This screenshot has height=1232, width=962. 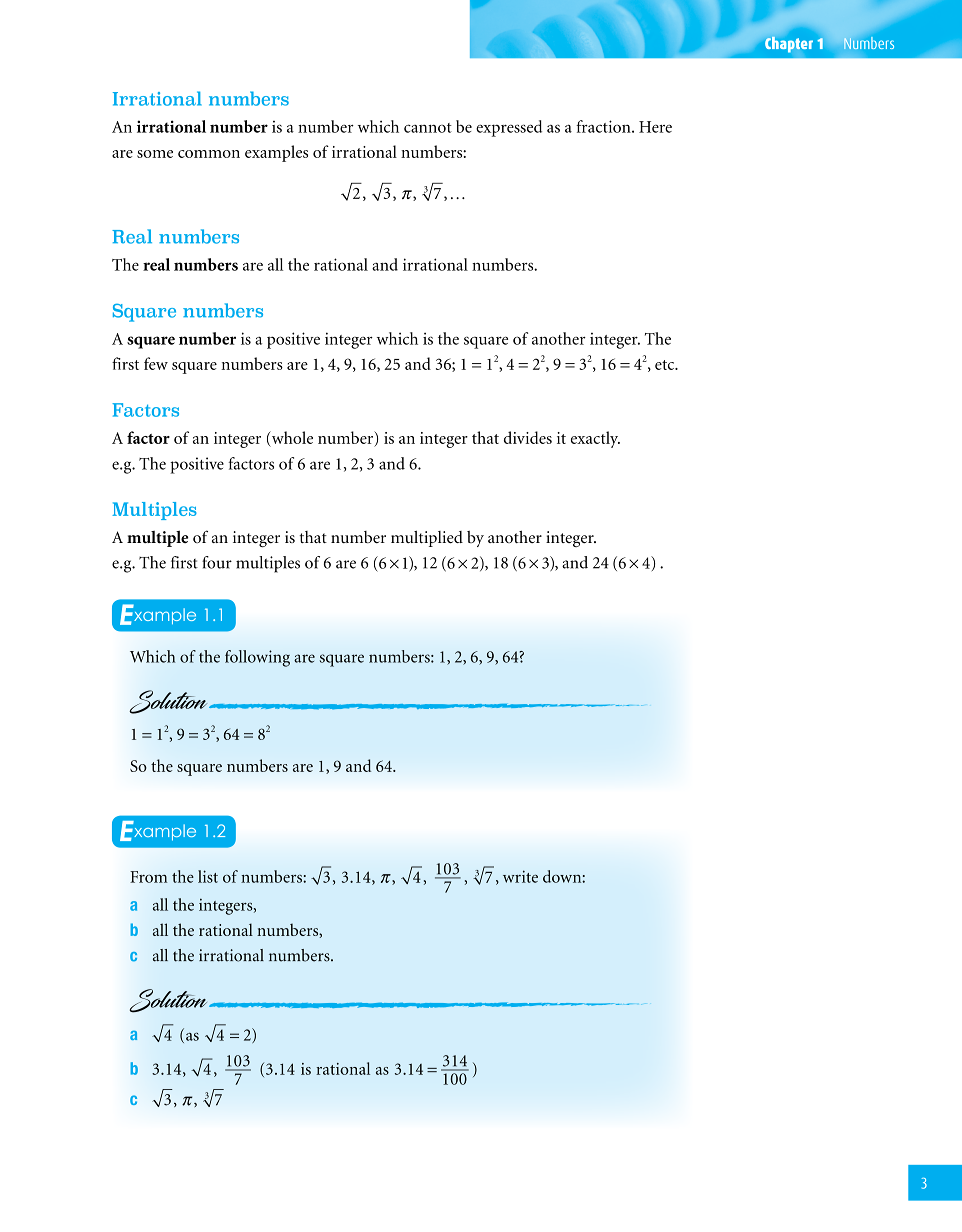 What do you see at coordinates (149, 877) in the screenshot?
I see `From` at bounding box center [149, 877].
